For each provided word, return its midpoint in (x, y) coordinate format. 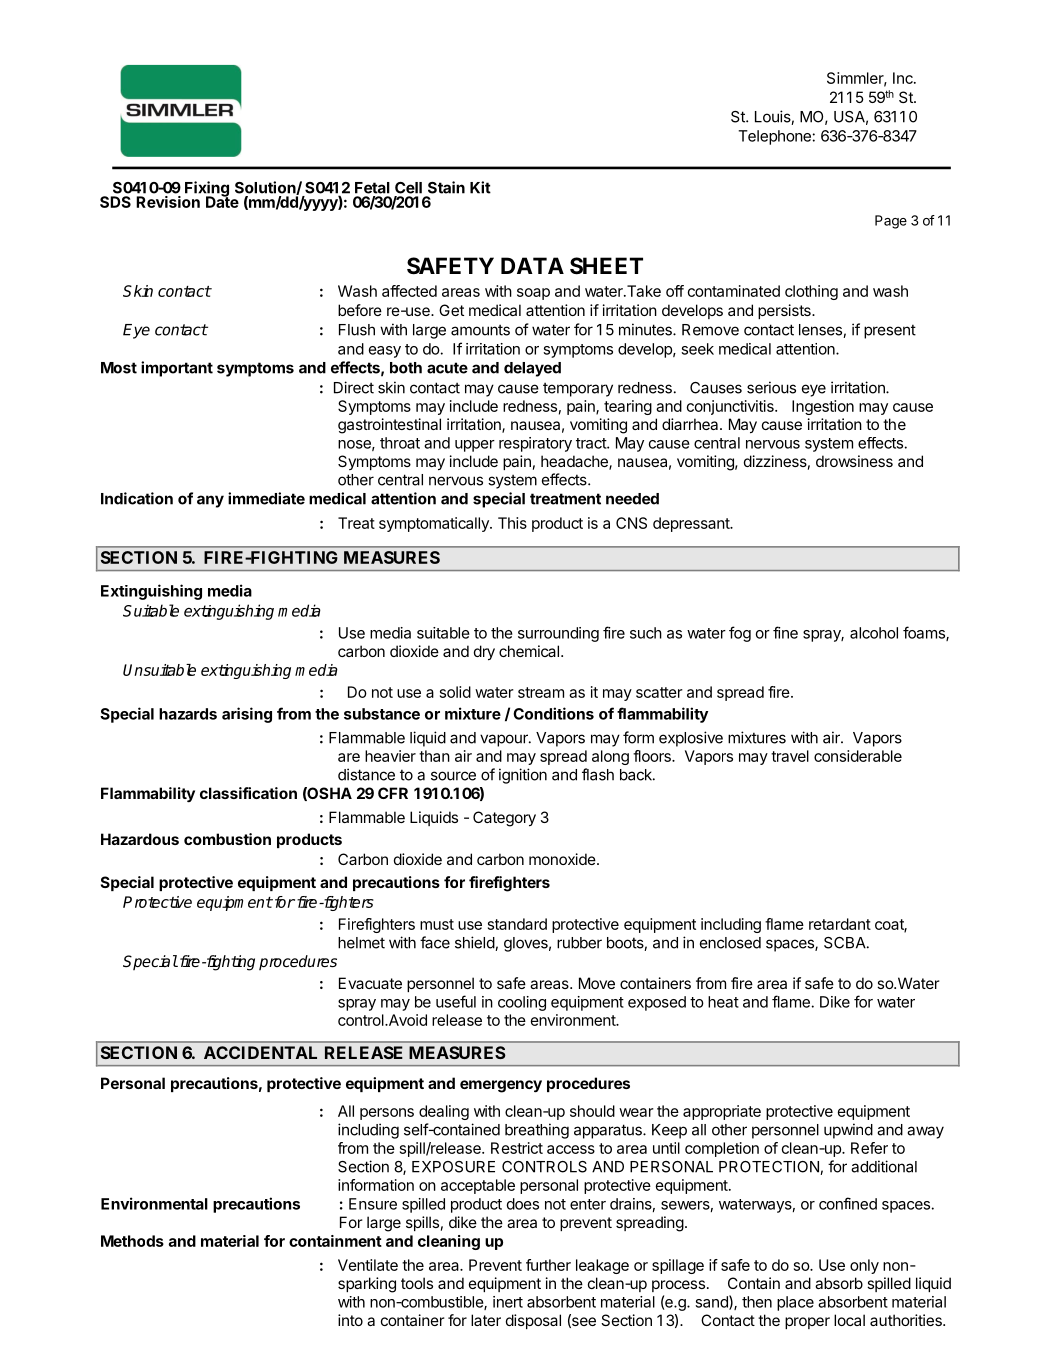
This (512, 523)
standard (517, 924)
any (210, 501)
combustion (227, 839)
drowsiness (854, 461)
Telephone (774, 137)
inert (508, 1302)
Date (222, 201)
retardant (840, 924)
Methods (132, 1241)
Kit (480, 187)
